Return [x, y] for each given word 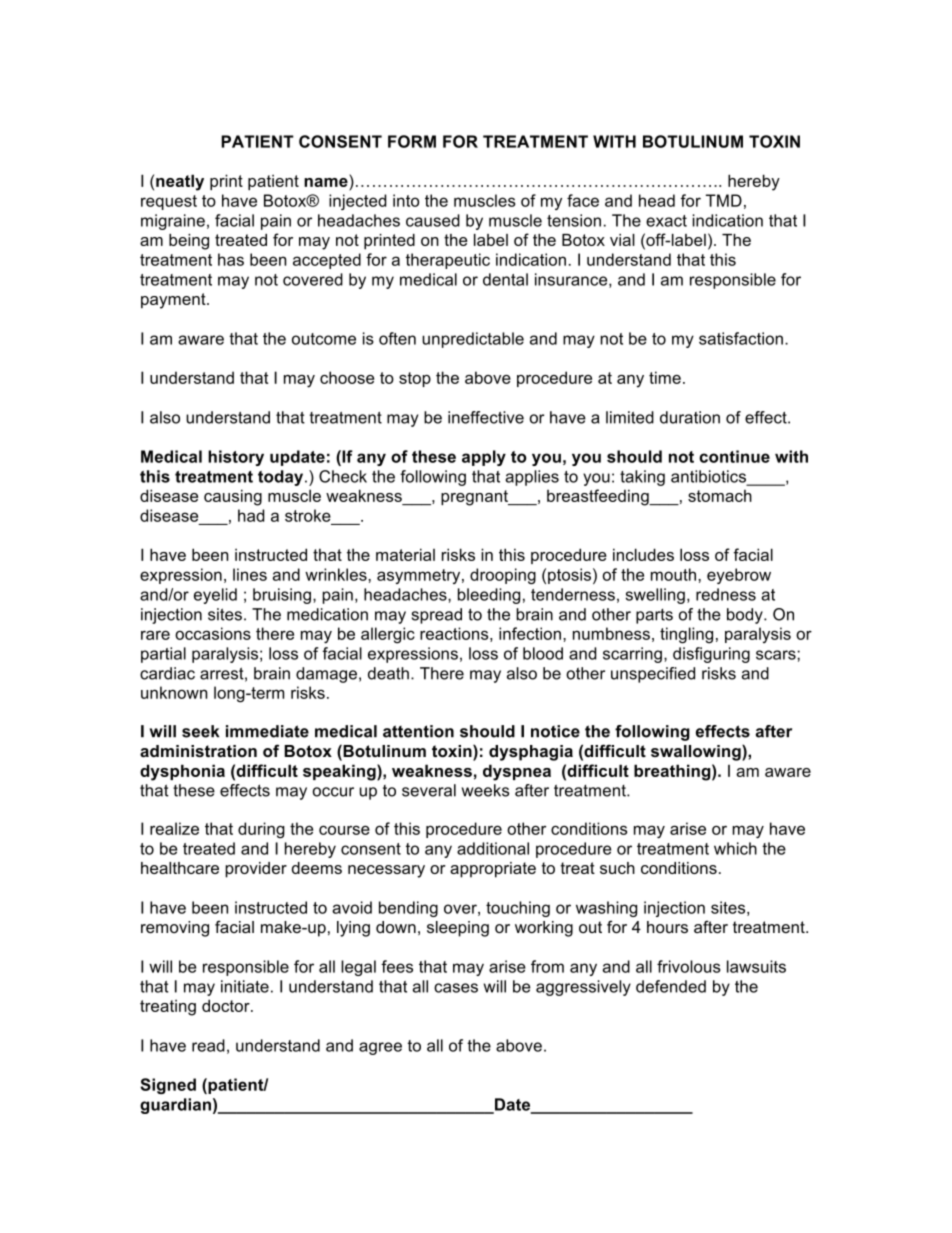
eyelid [215, 596]
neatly [180, 182]
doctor [227, 1005]
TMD [724, 200]
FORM [412, 141]
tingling [686, 635]
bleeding [489, 596]
